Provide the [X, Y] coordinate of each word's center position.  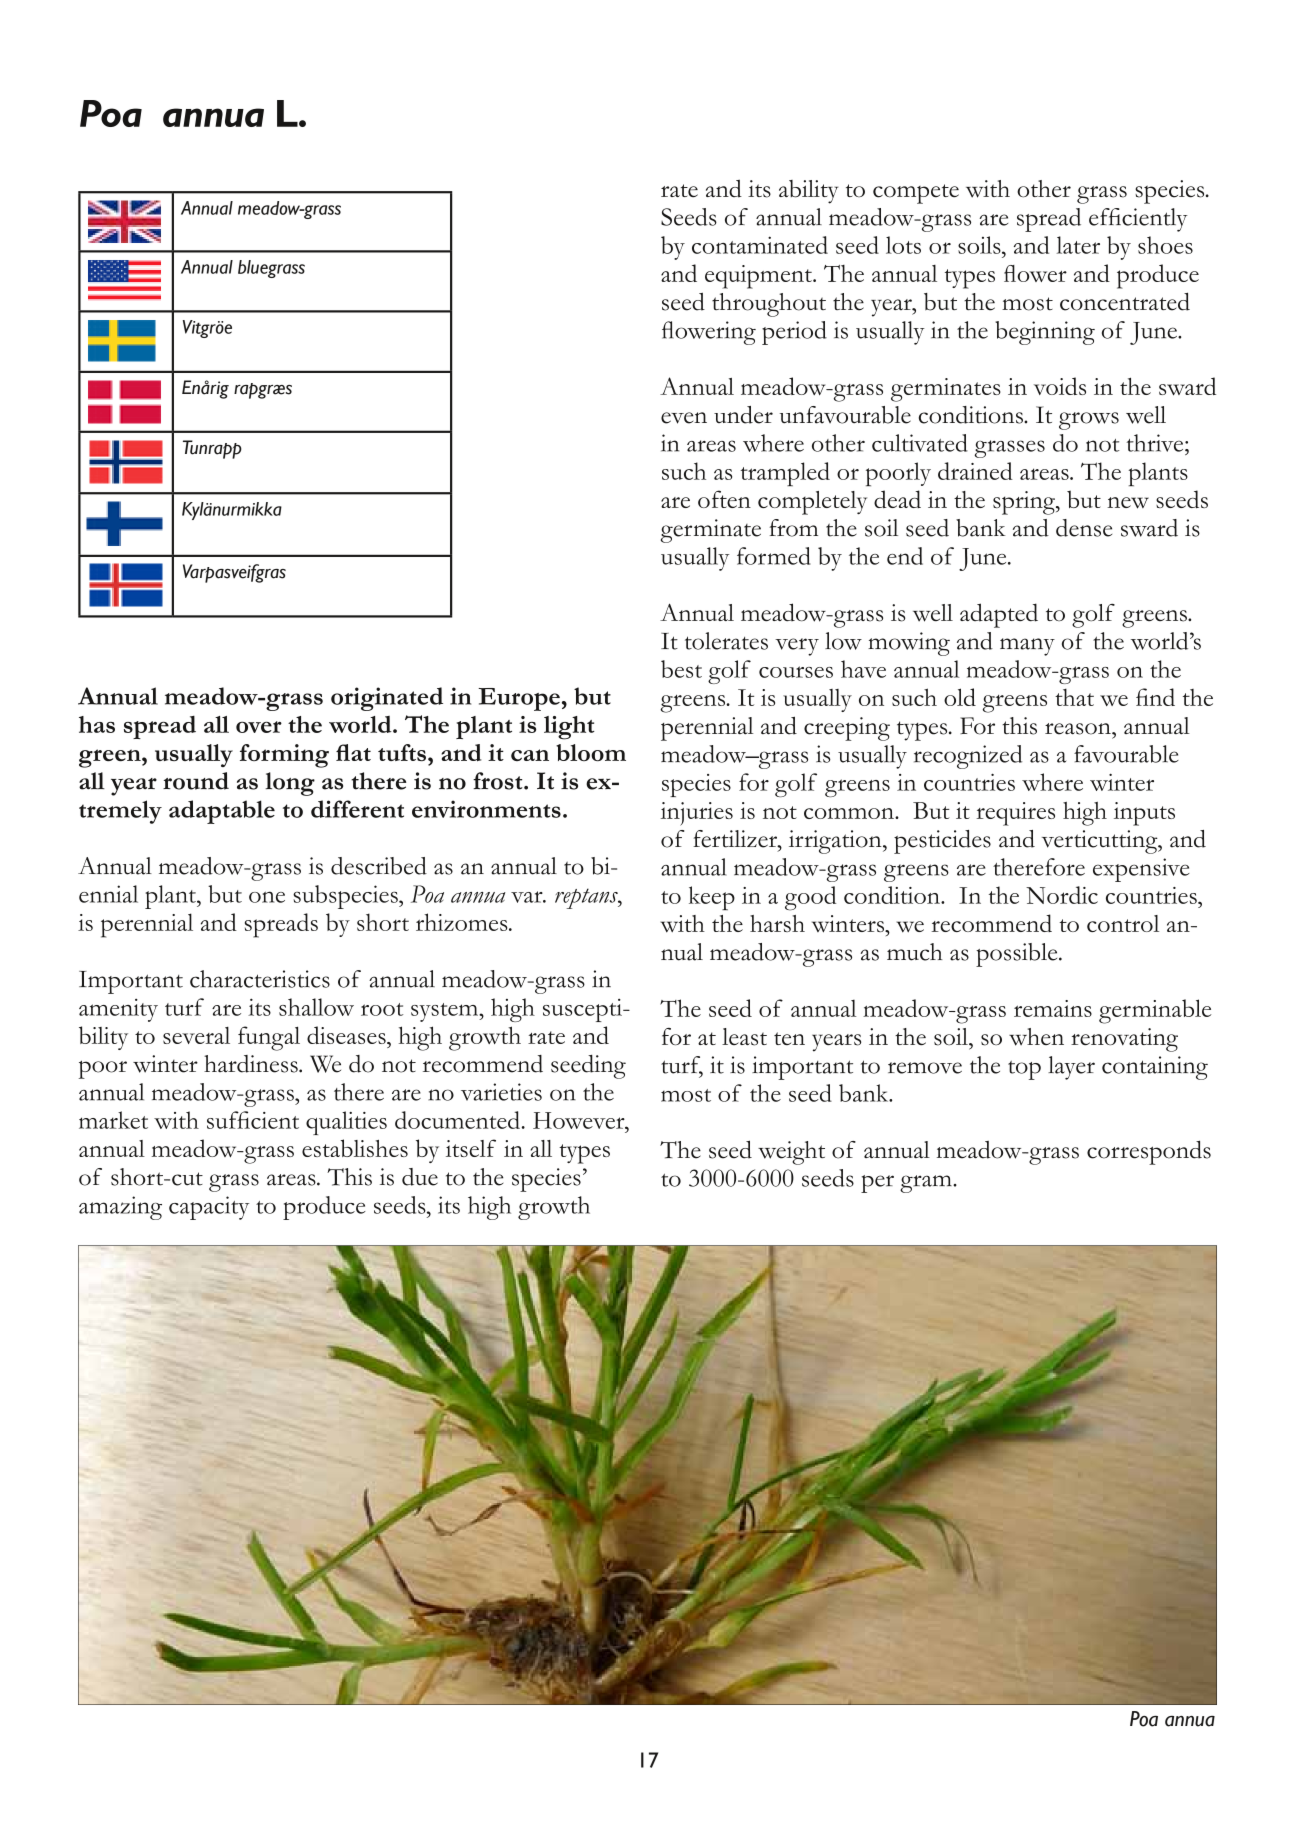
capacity [209, 1208]
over [259, 727]
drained [975, 471]
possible [1018, 955]
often [724, 499]
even [684, 418]
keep [712, 898]
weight [791, 1153]
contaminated [760, 245]
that [1074, 697]
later [1078, 245]
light [569, 728]
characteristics [260, 979]
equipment [759, 277]
